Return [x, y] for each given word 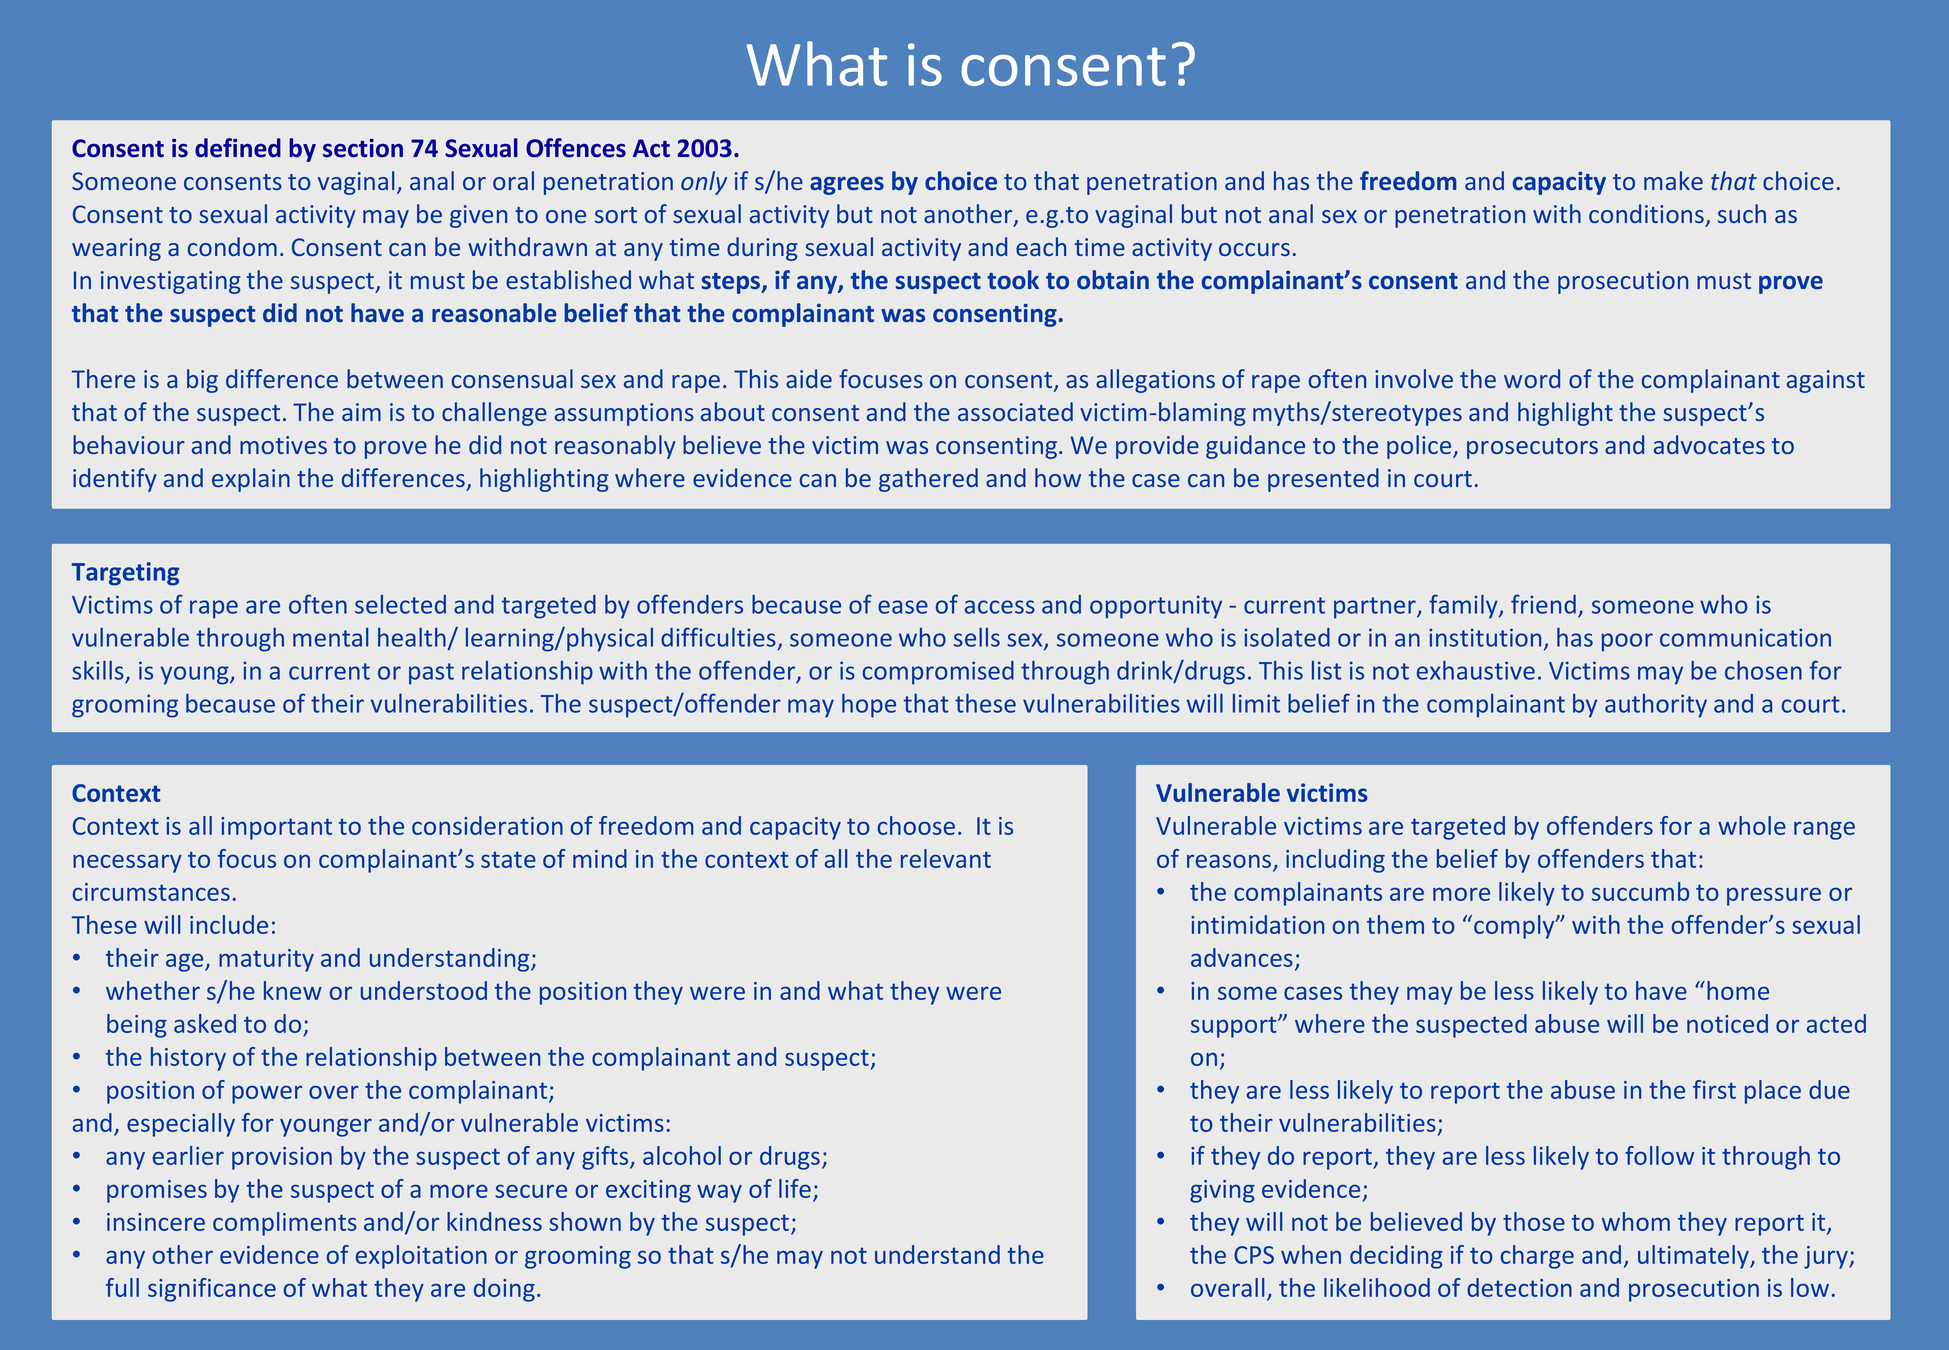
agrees [847, 186]
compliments [285, 1224]
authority [1656, 706]
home [1738, 990]
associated [1015, 411]
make [1673, 180]
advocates [1709, 444]
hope [869, 705]
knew [293, 990]
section [363, 148]
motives [283, 445]
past [431, 674]
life [795, 1188]
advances [1242, 957]
